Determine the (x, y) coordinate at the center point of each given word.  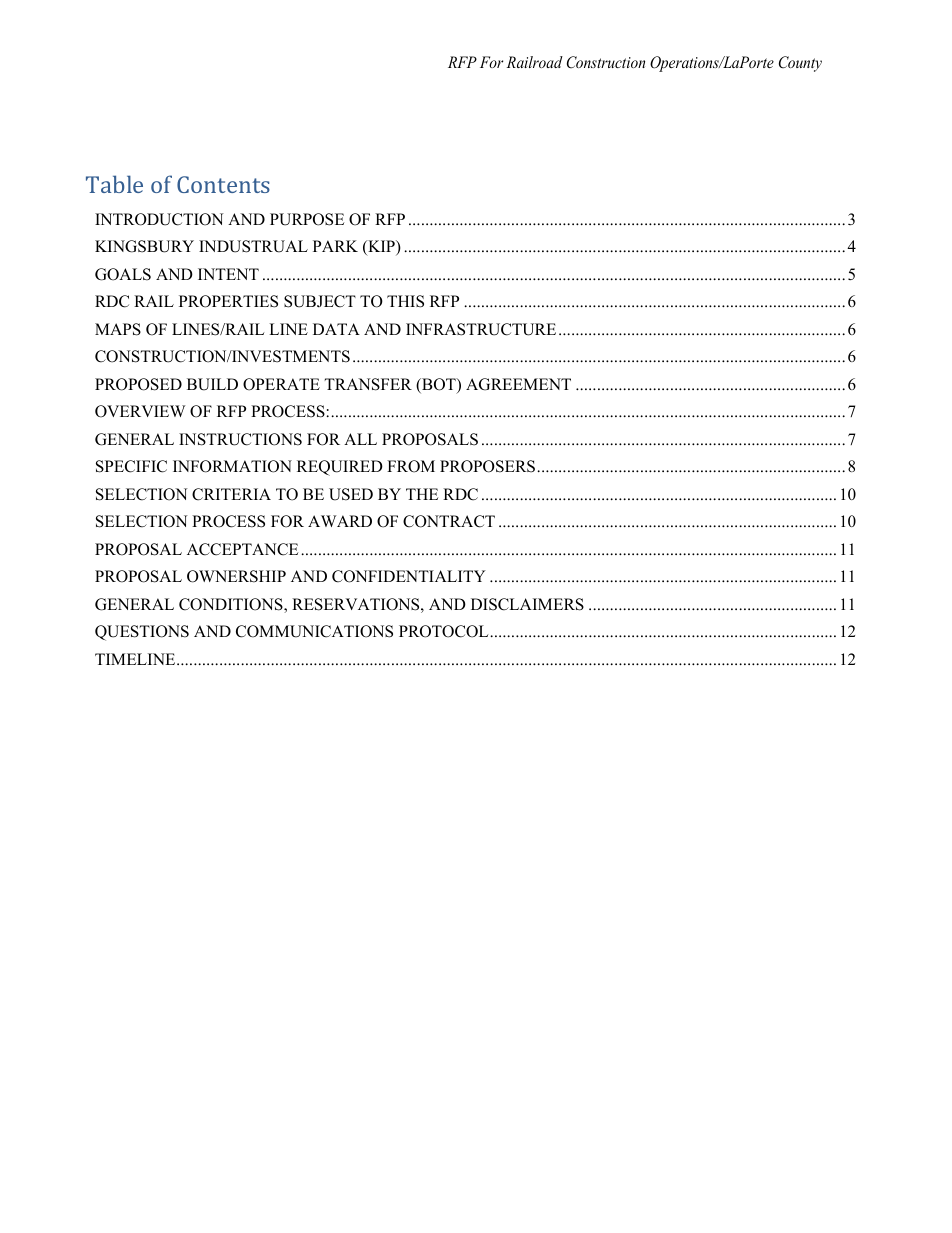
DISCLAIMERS (527, 604)
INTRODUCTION (159, 219)
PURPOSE (307, 219)
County (800, 64)
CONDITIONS (232, 605)
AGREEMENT (518, 384)
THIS (405, 301)
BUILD (212, 384)
